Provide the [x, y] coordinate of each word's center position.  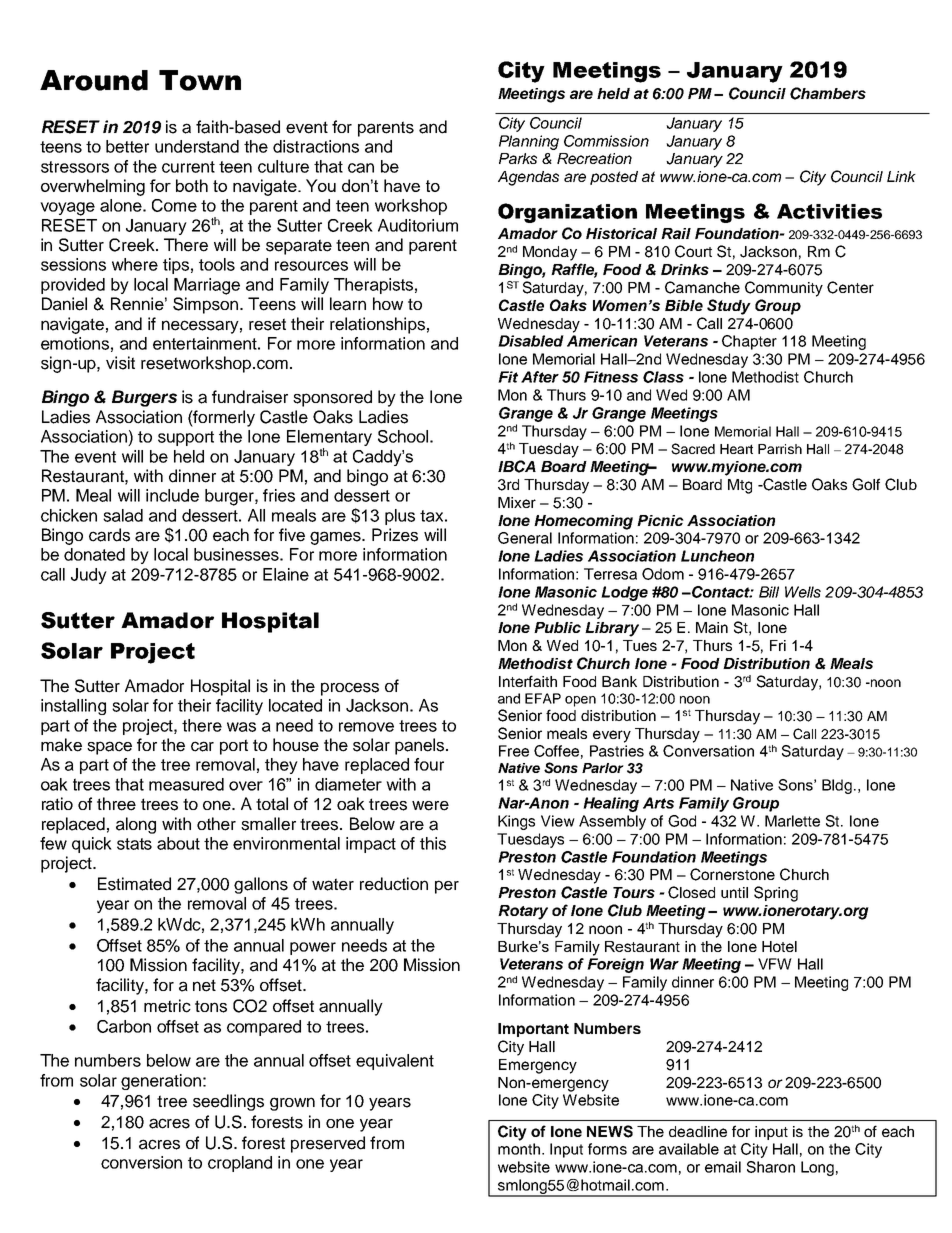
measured [186, 784]
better [127, 146]
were [430, 806]
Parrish [780, 449]
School [403, 436]
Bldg [837, 786]
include [172, 495]
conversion [141, 1162]
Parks [518, 158]
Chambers [828, 93]
